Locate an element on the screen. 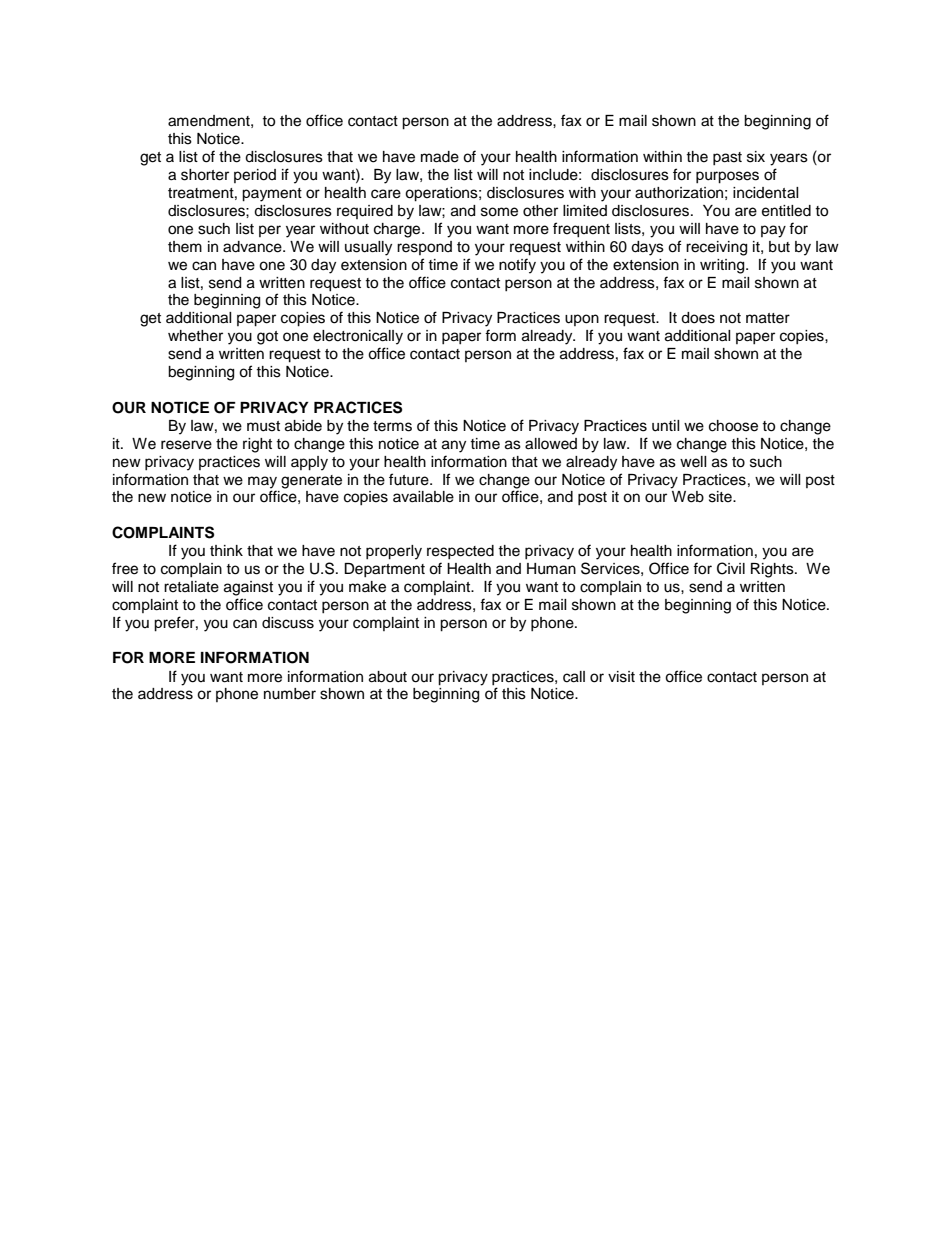 The height and width of the screenshot is (1233, 952). available is located at coordinates (423, 497).
